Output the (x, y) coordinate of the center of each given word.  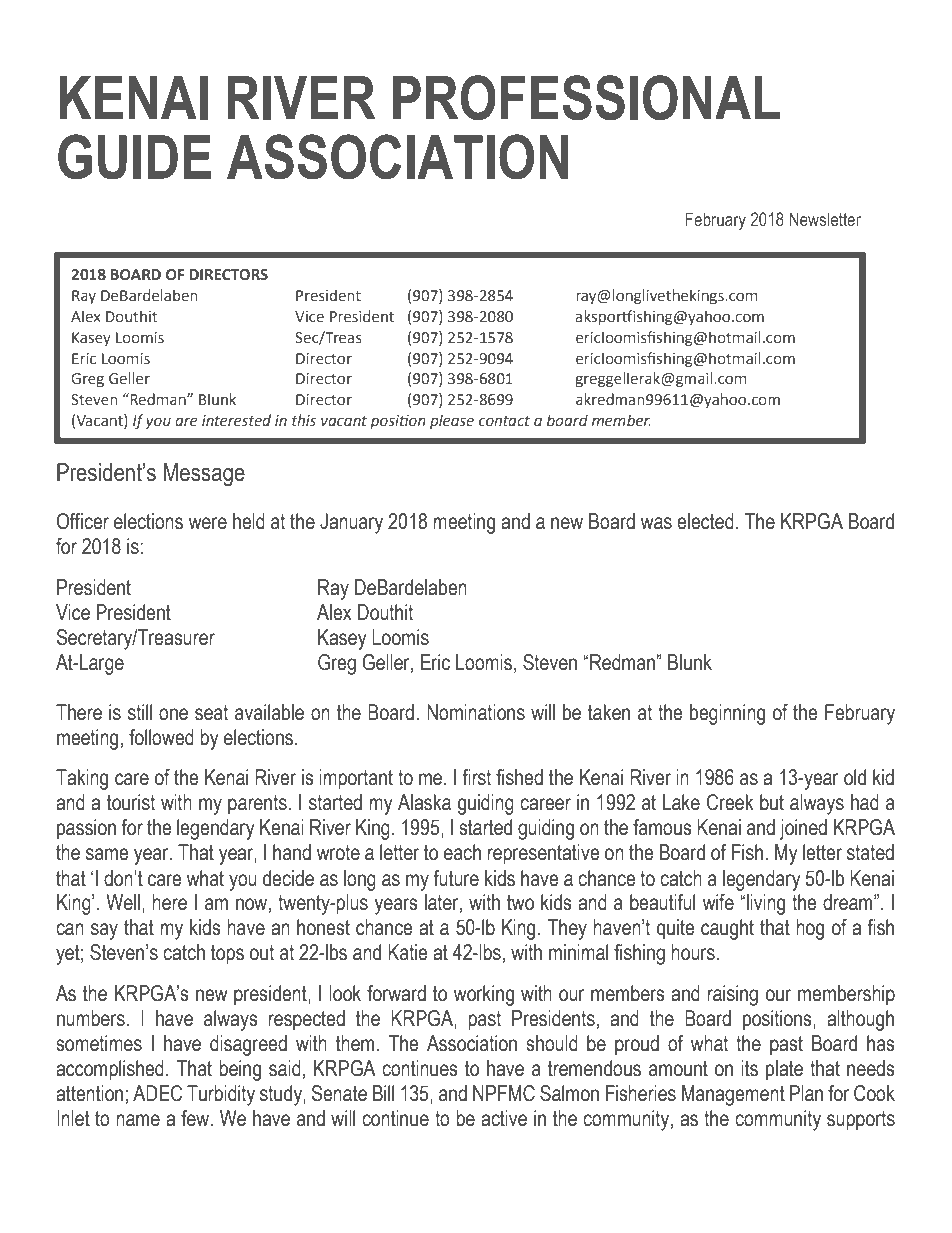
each (462, 852)
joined (803, 829)
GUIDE (134, 157)
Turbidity (221, 1095)
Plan (806, 1093)
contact (504, 421)
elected (705, 521)
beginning (727, 714)
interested (236, 420)
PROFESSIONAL (586, 97)
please (452, 421)
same (107, 854)
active (504, 1118)
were (208, 523)
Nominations (476, 712)
